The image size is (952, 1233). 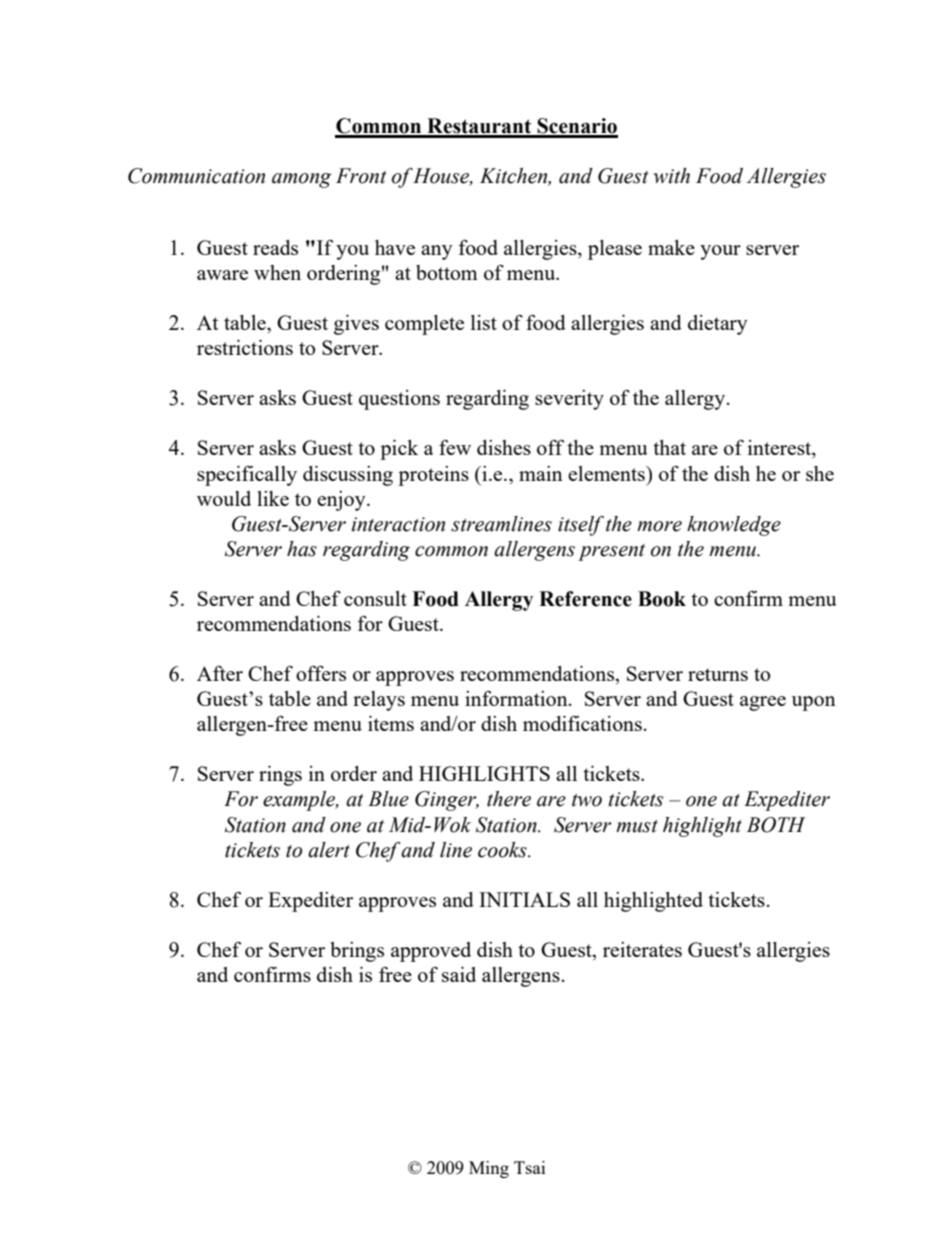 I want to click on reiterates, so click(x=642, y=949).
